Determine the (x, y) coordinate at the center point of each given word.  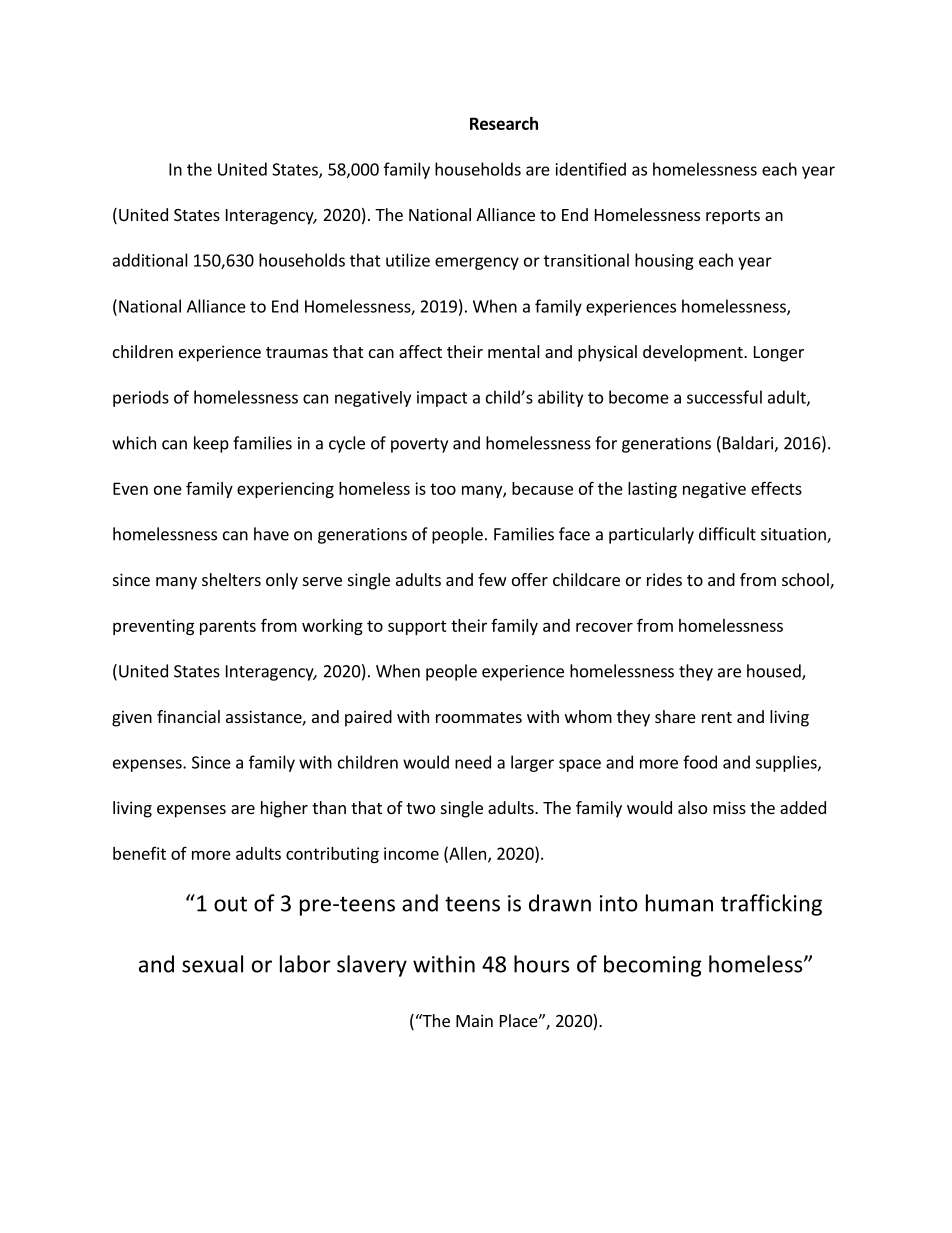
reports (733, 217)
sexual (212, 964)
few (492, 579)
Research (504, 123)
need (473, 762)
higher (284, 809)
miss (729, 807)
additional (150, 260)
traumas (297, 352)
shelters (231, 579)
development (694, 353)
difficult (727, 534)
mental (514, 351)
